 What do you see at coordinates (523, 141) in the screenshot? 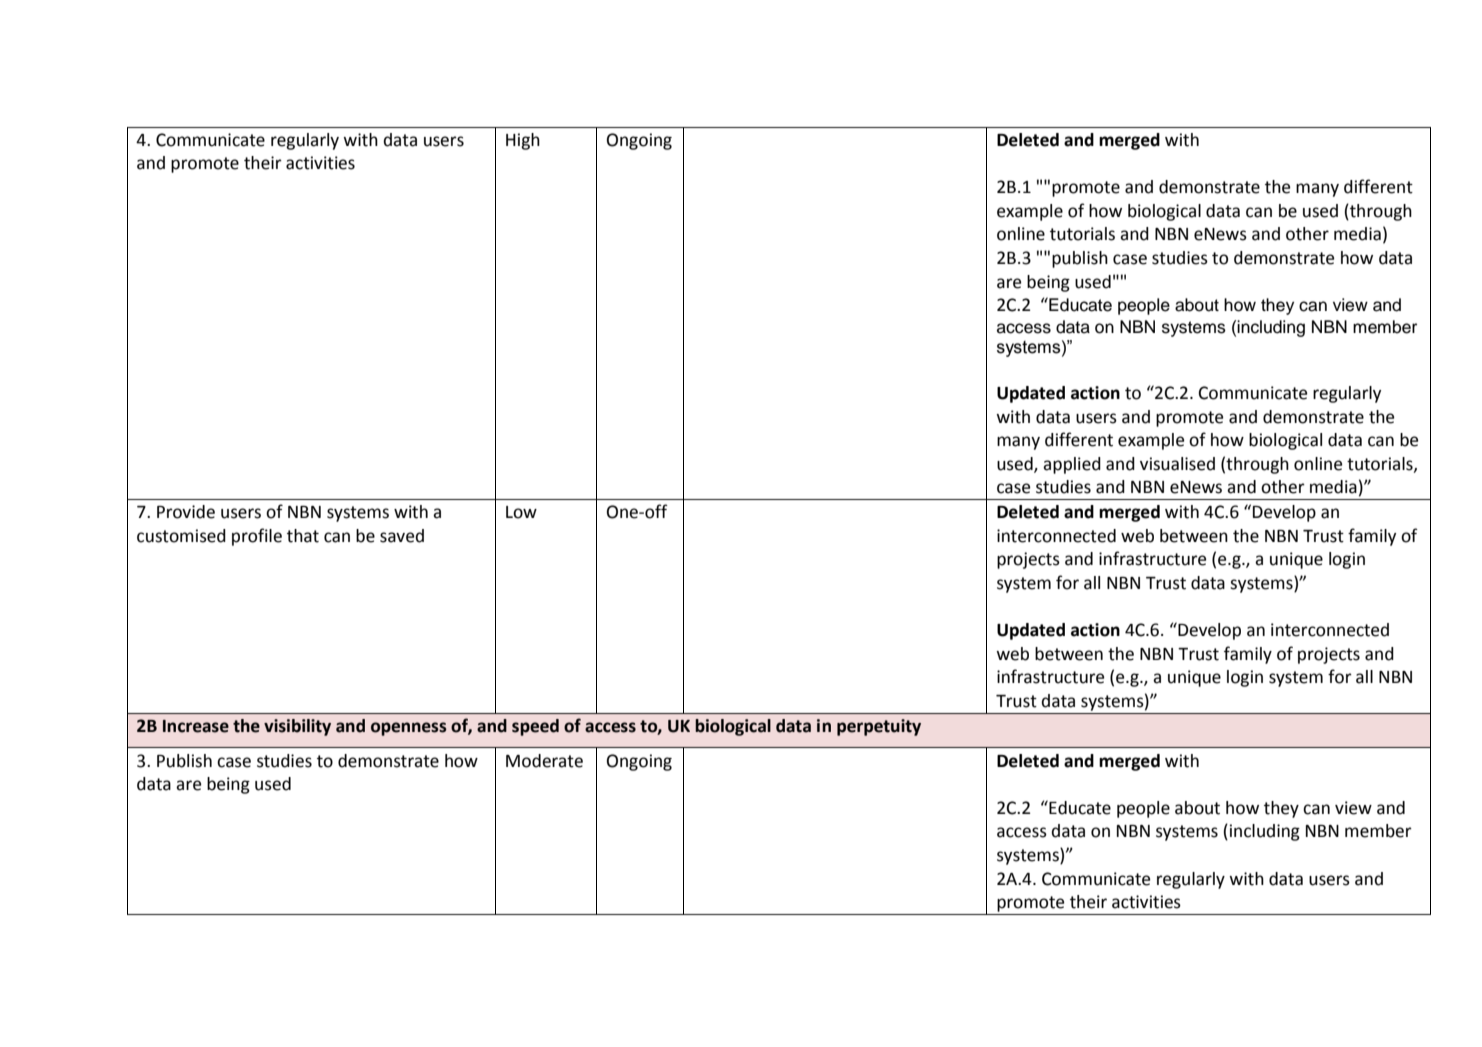
I see `High` at bounding box center [523, 141].
